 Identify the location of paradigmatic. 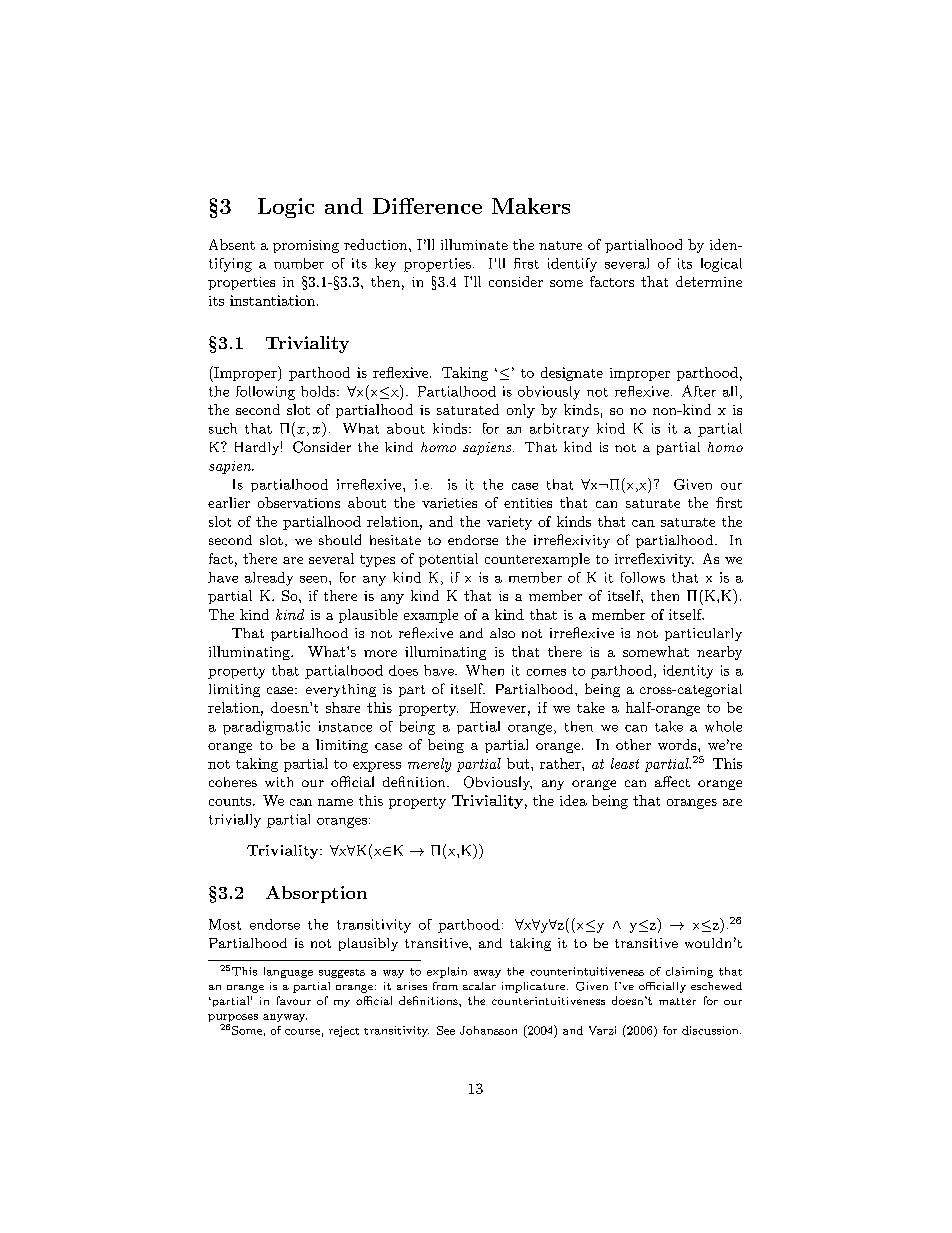
(266, 728).
